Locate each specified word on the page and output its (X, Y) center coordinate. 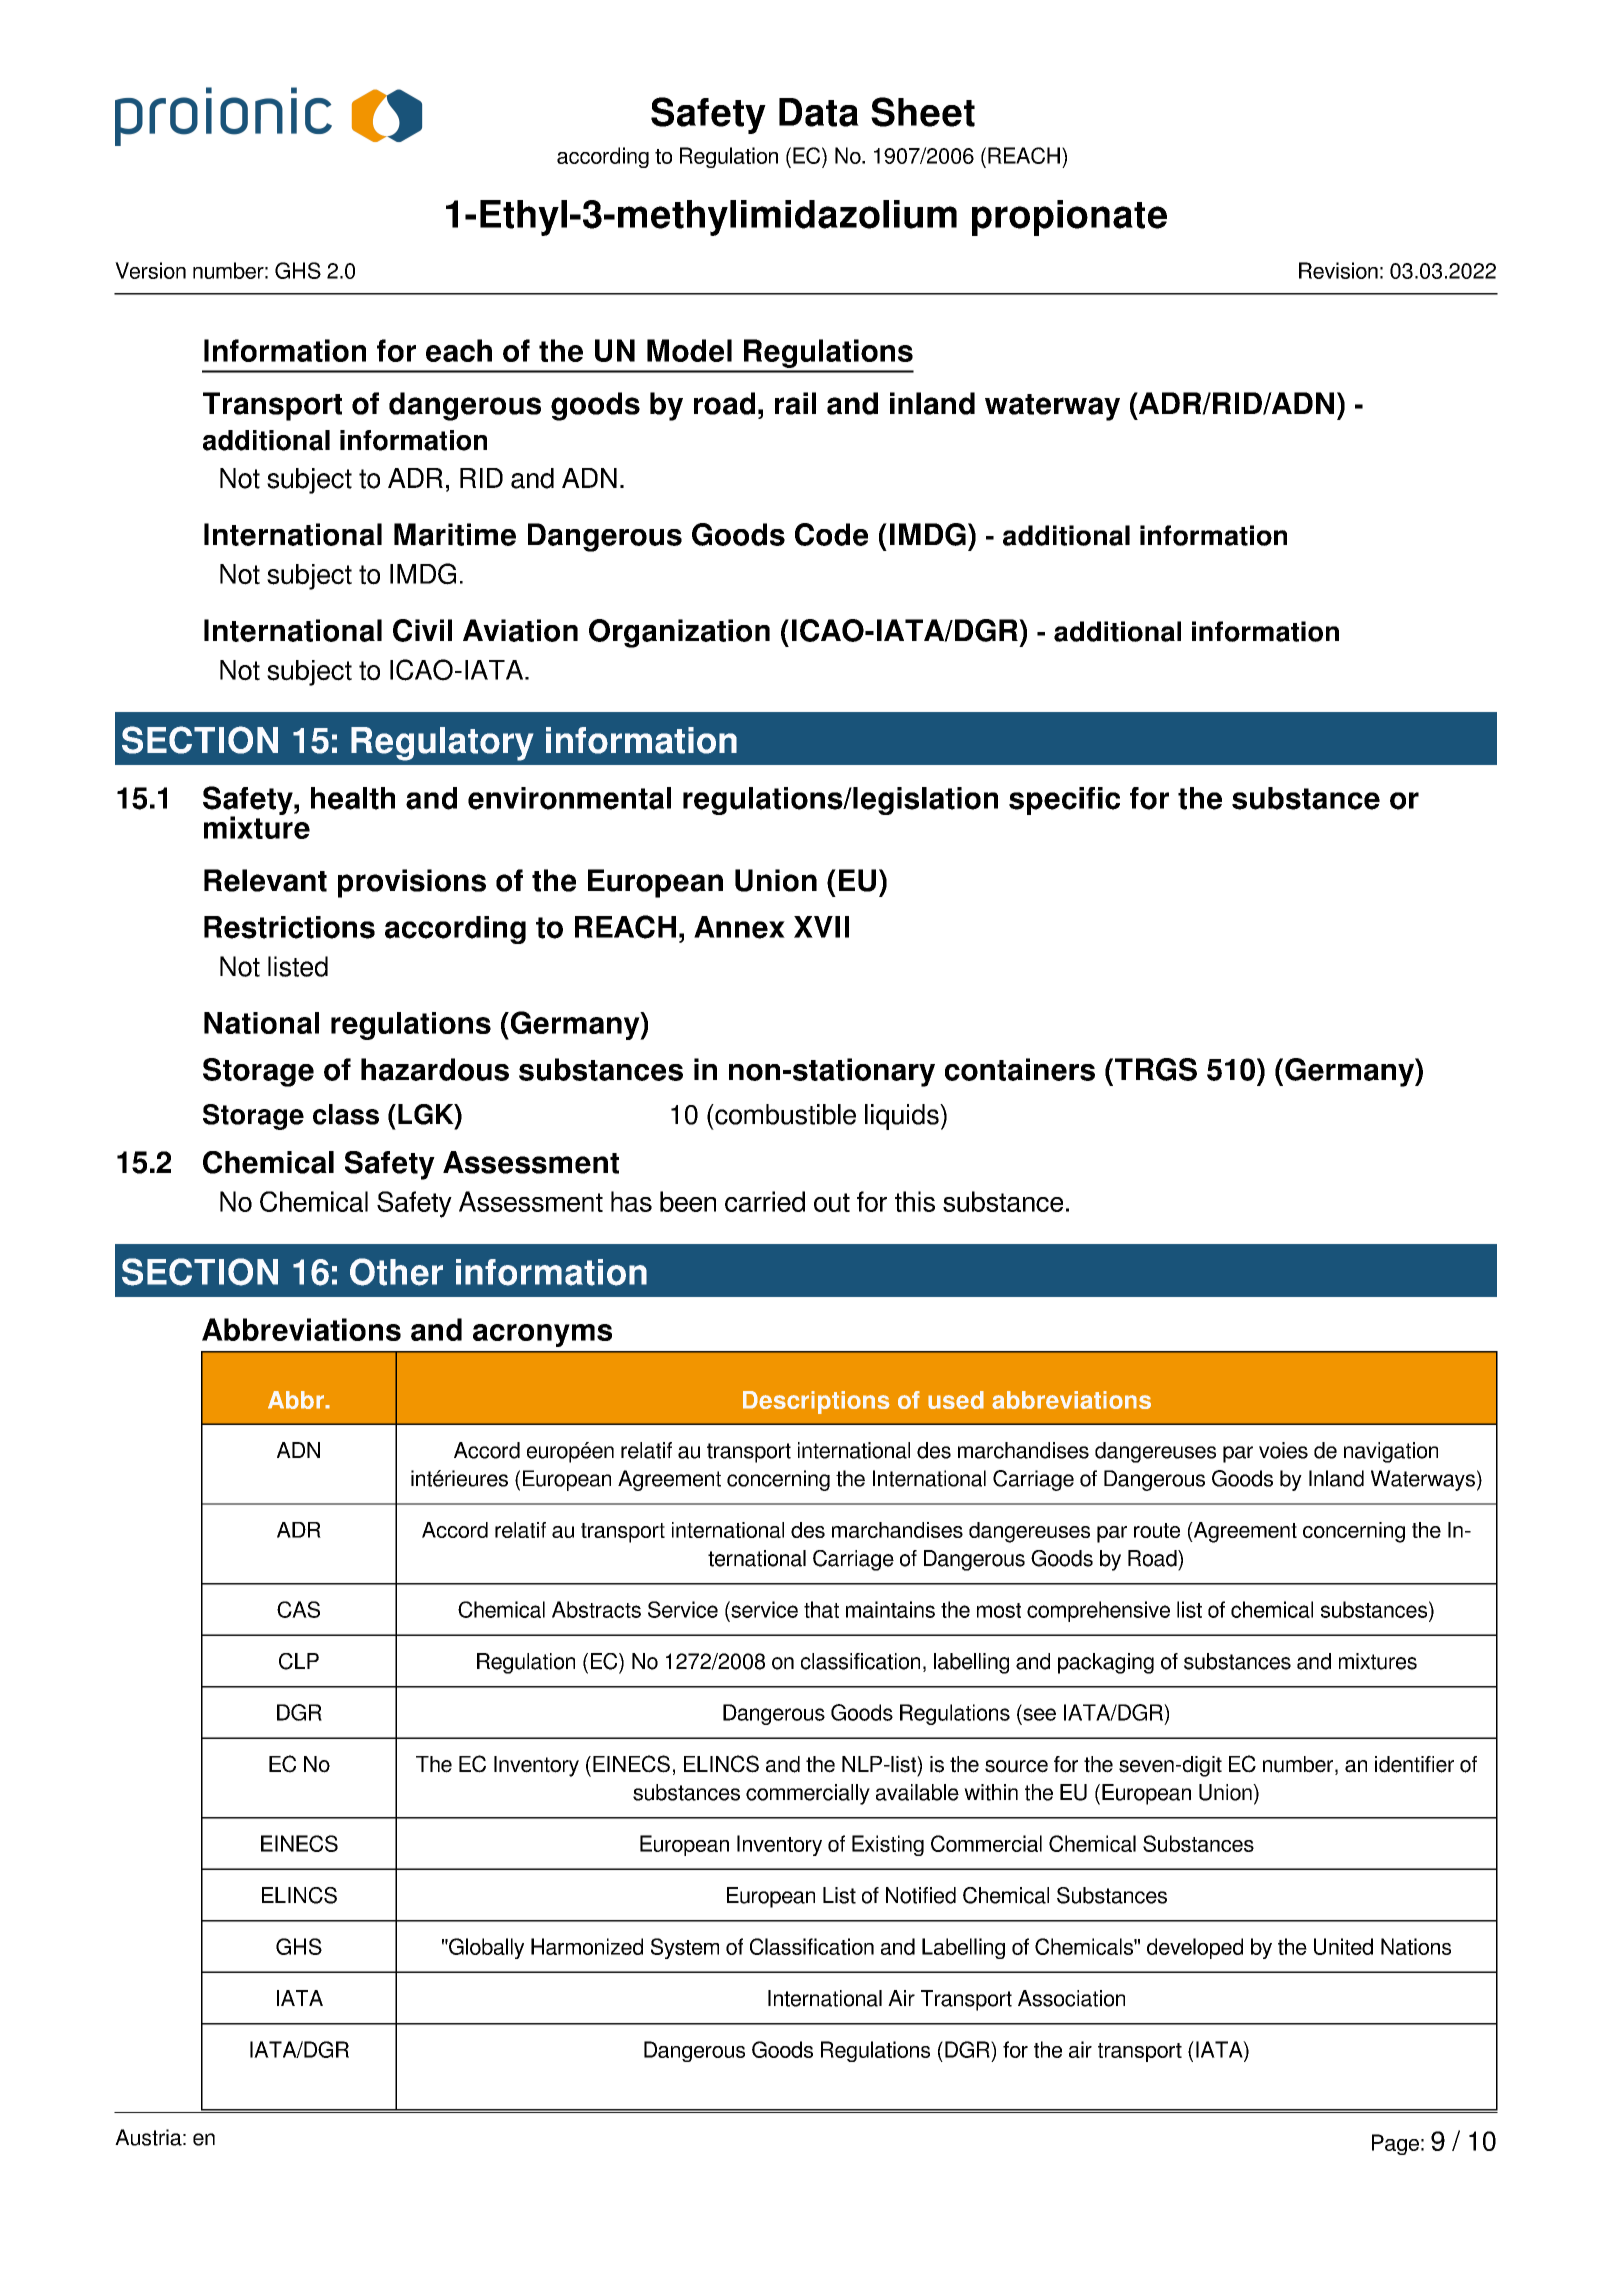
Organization (679, 633)
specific (1064, 801)
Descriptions (816, 1402)
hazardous (435, 1069)
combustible (784, 1114)
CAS (298, 1609)
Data (819, 112)
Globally (485, 1948)
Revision (1338, 270)
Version (150, 270)
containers (1020, 1069)
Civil (422, 630)
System (685, 1948)
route (1157, 1530)
